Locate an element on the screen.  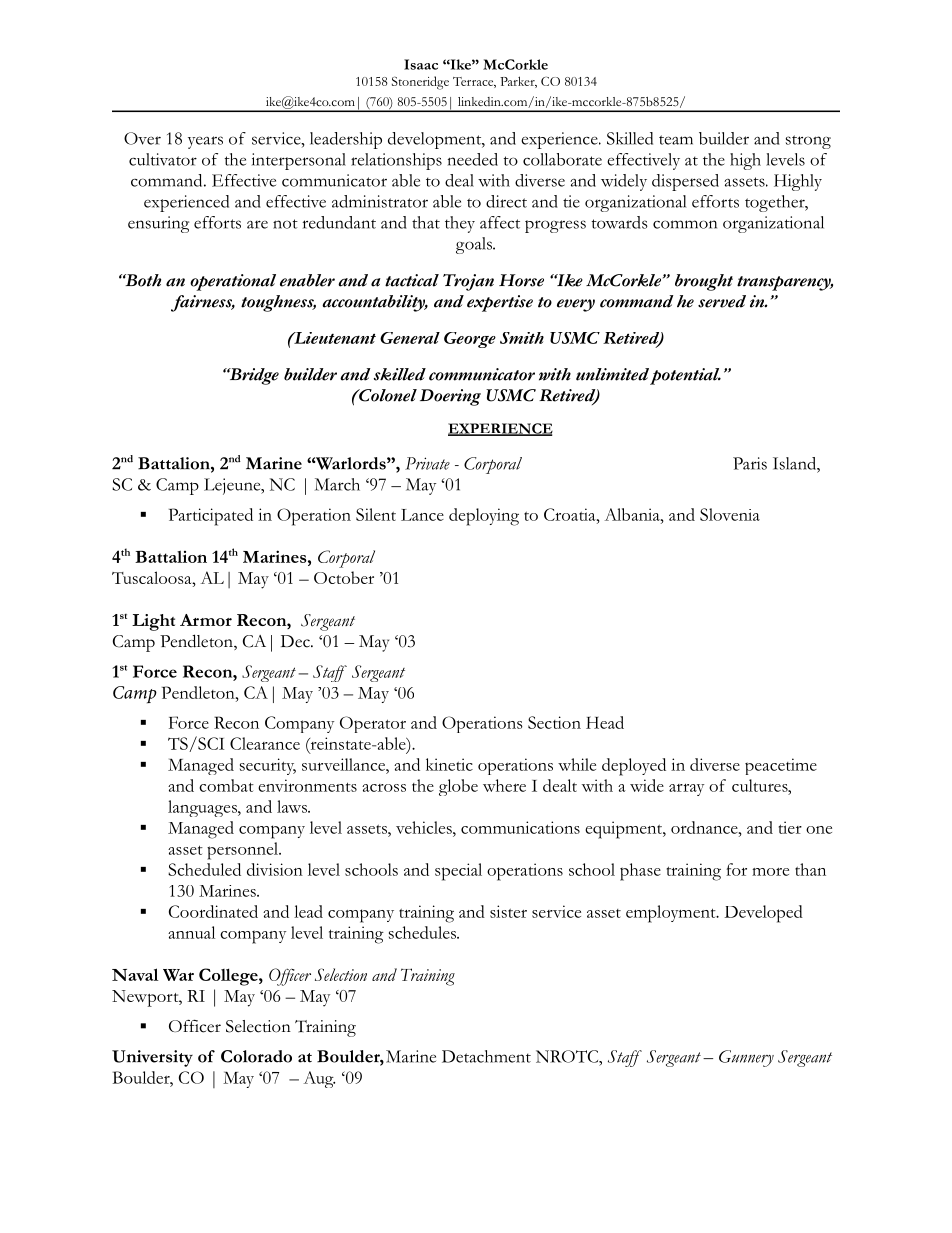
Slovenia is located at coordinates (730, 514).
